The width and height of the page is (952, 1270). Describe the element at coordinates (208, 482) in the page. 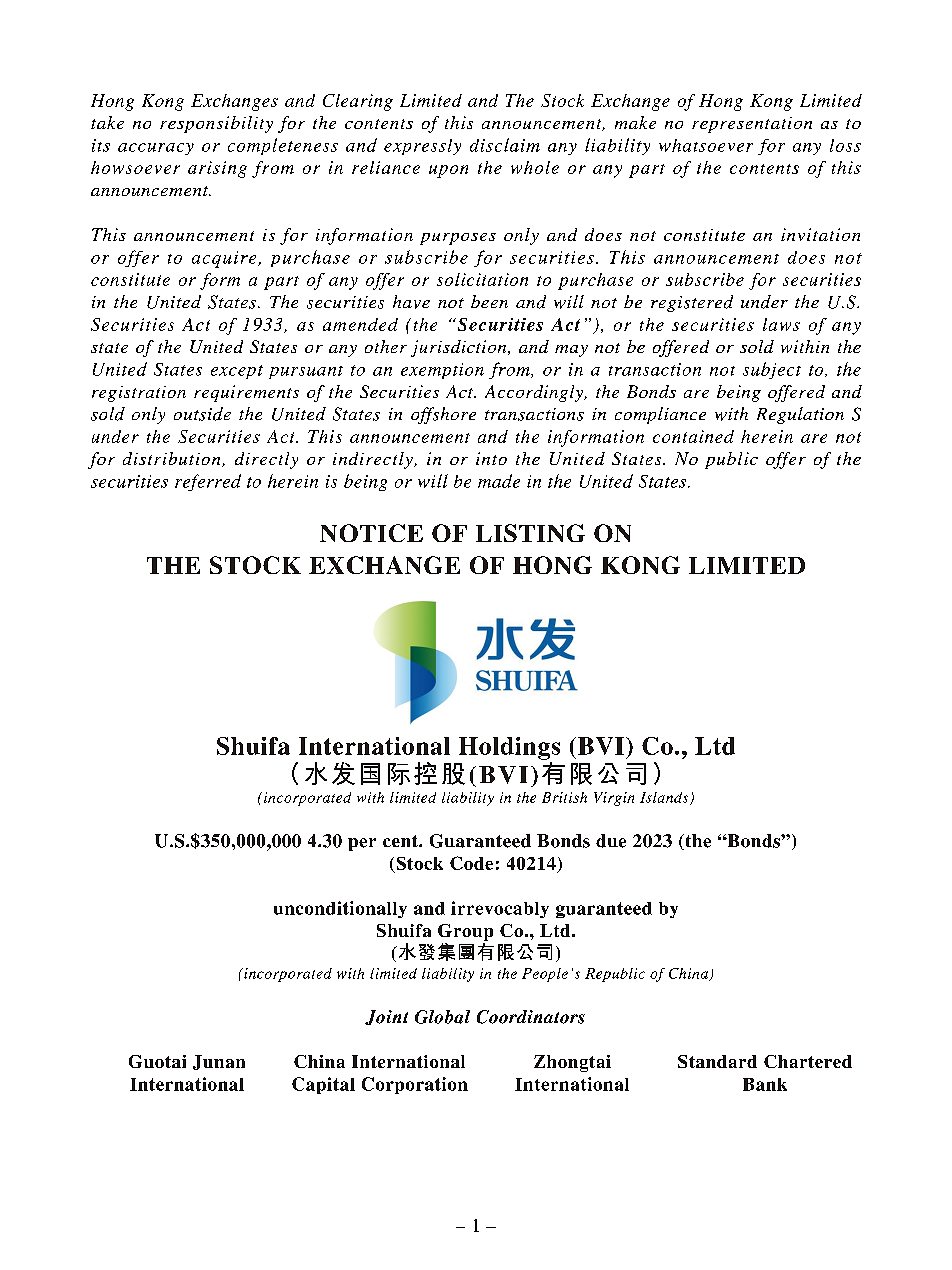

I see `referred` at that location.
